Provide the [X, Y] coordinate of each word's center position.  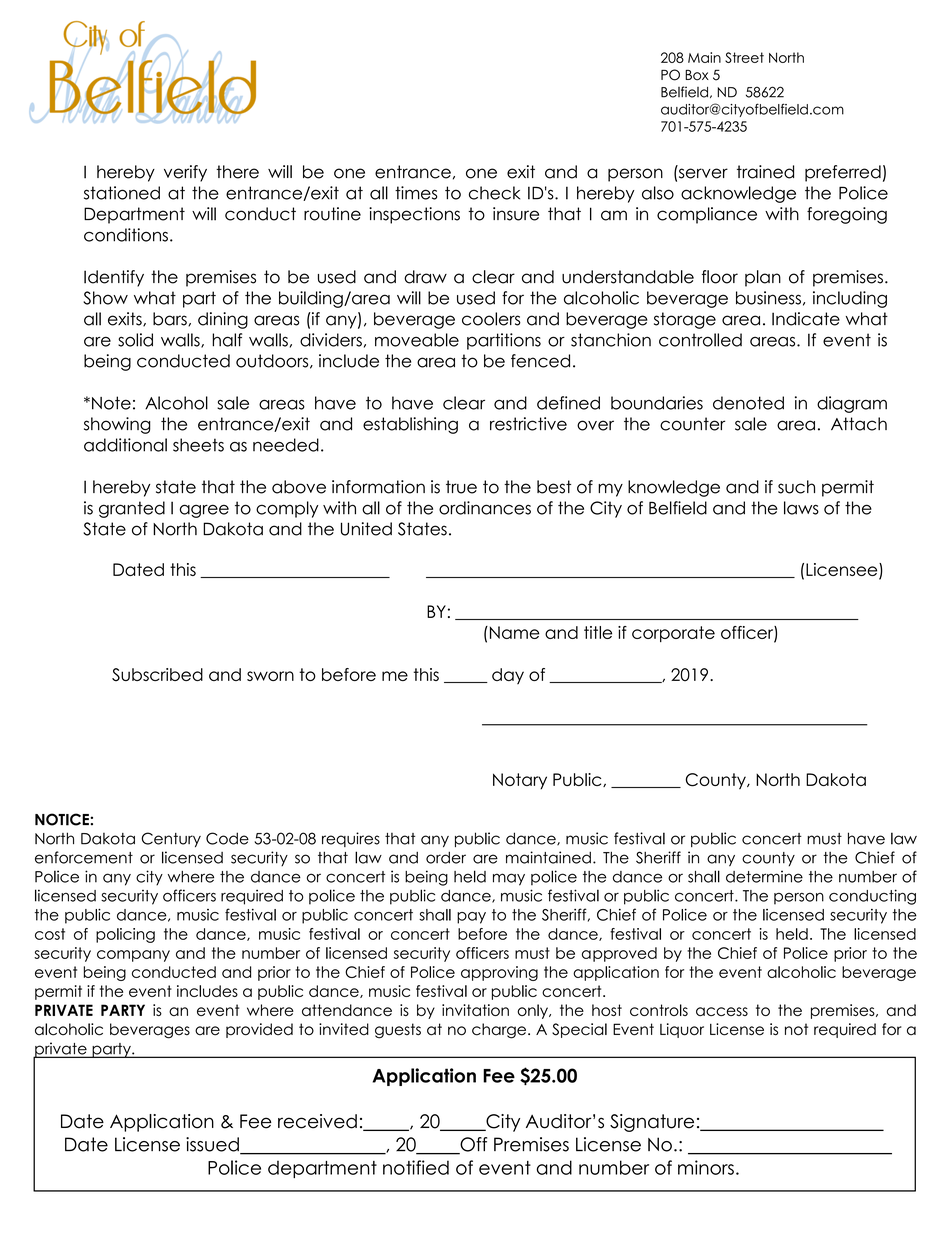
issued [213, 1145]
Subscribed [157, 674]
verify [185, 173]
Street [744, 57]
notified [416, 1167]
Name [513, 632]
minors [706, 1167]
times [416, 193]
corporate [673, 634]
